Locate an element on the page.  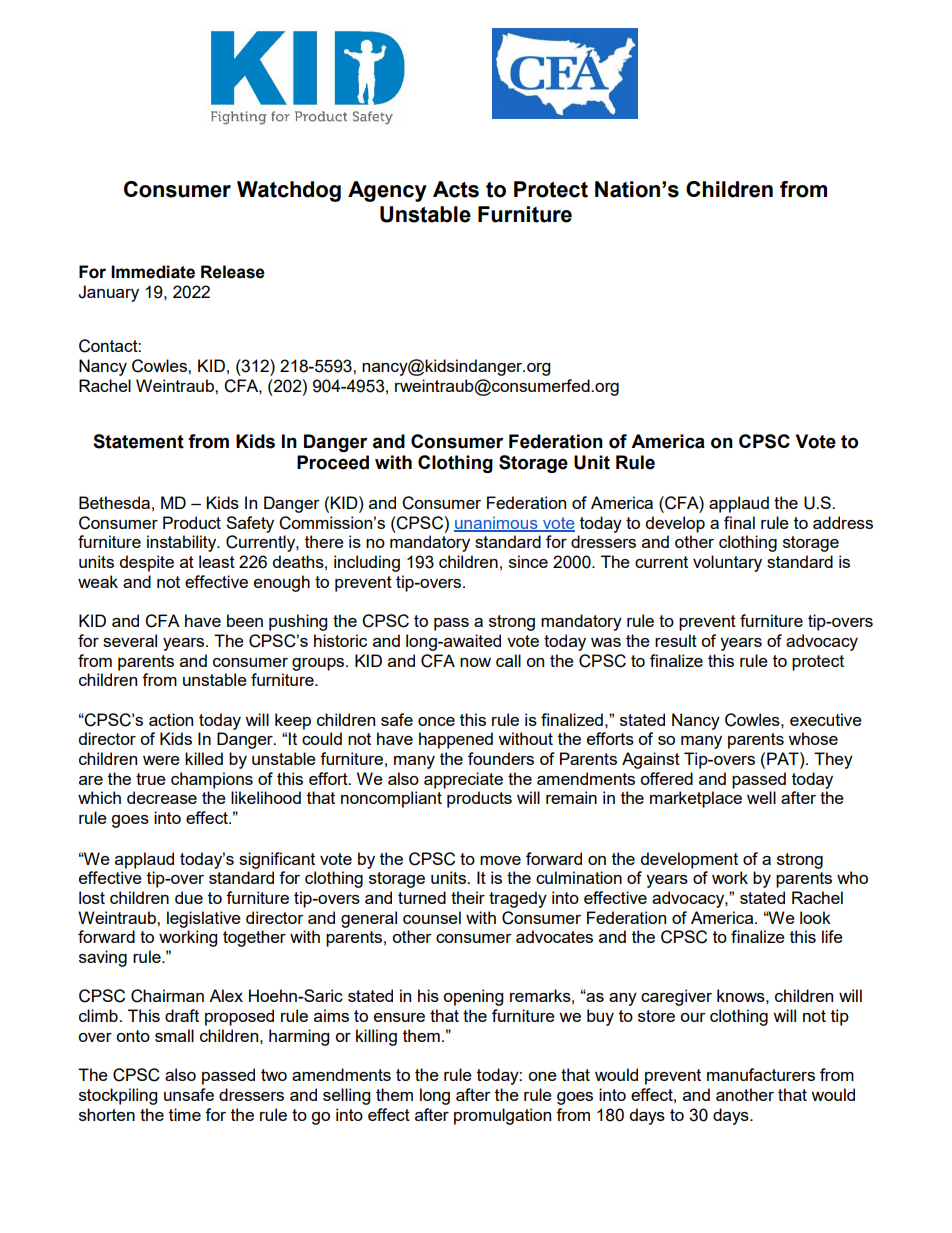
Acts is located at coordinates (456, 189).
